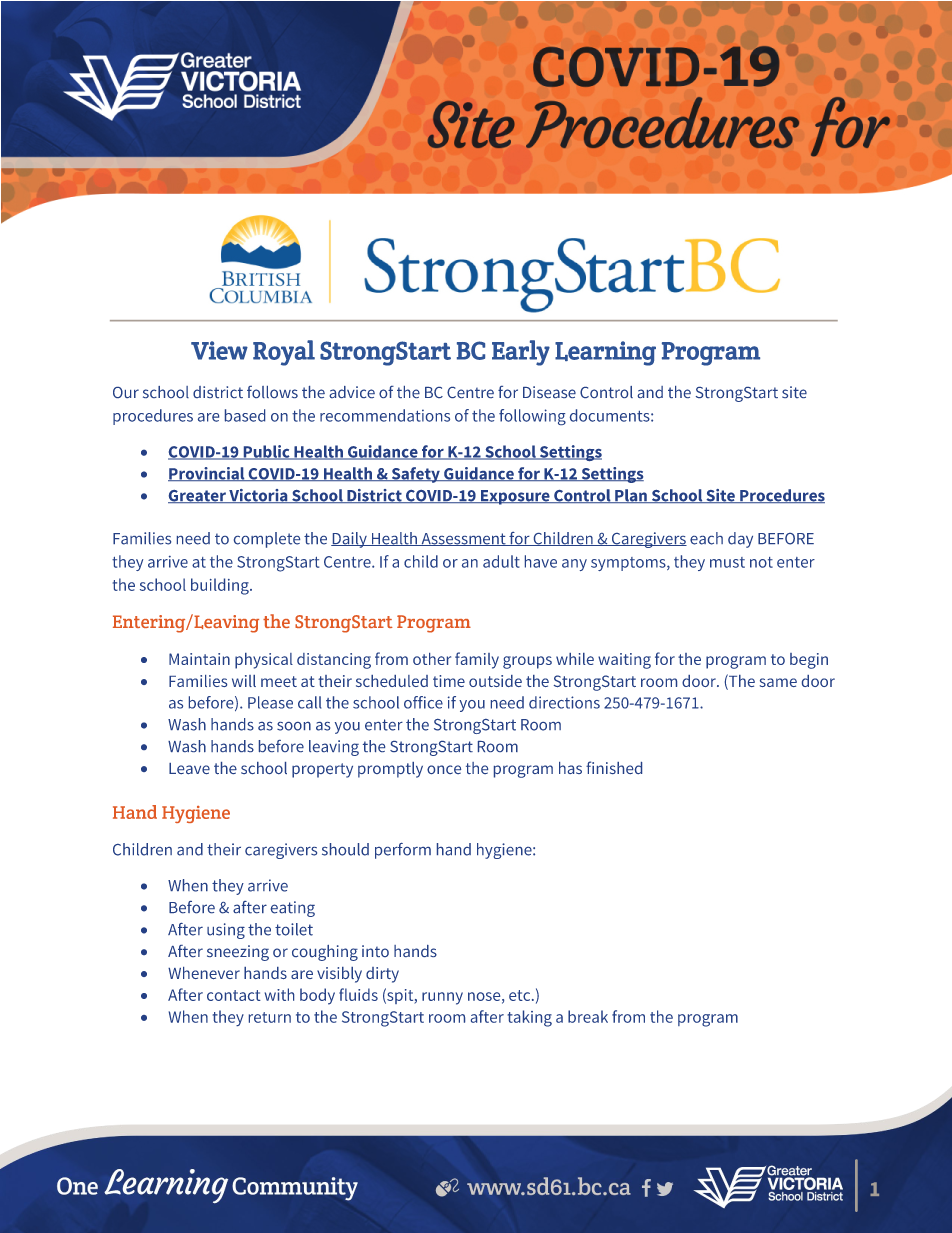 This page has width=952, height=1233. What do you see at coordinates (706, 538) in the page?
I see `each` at bounding box center [706, 538].
